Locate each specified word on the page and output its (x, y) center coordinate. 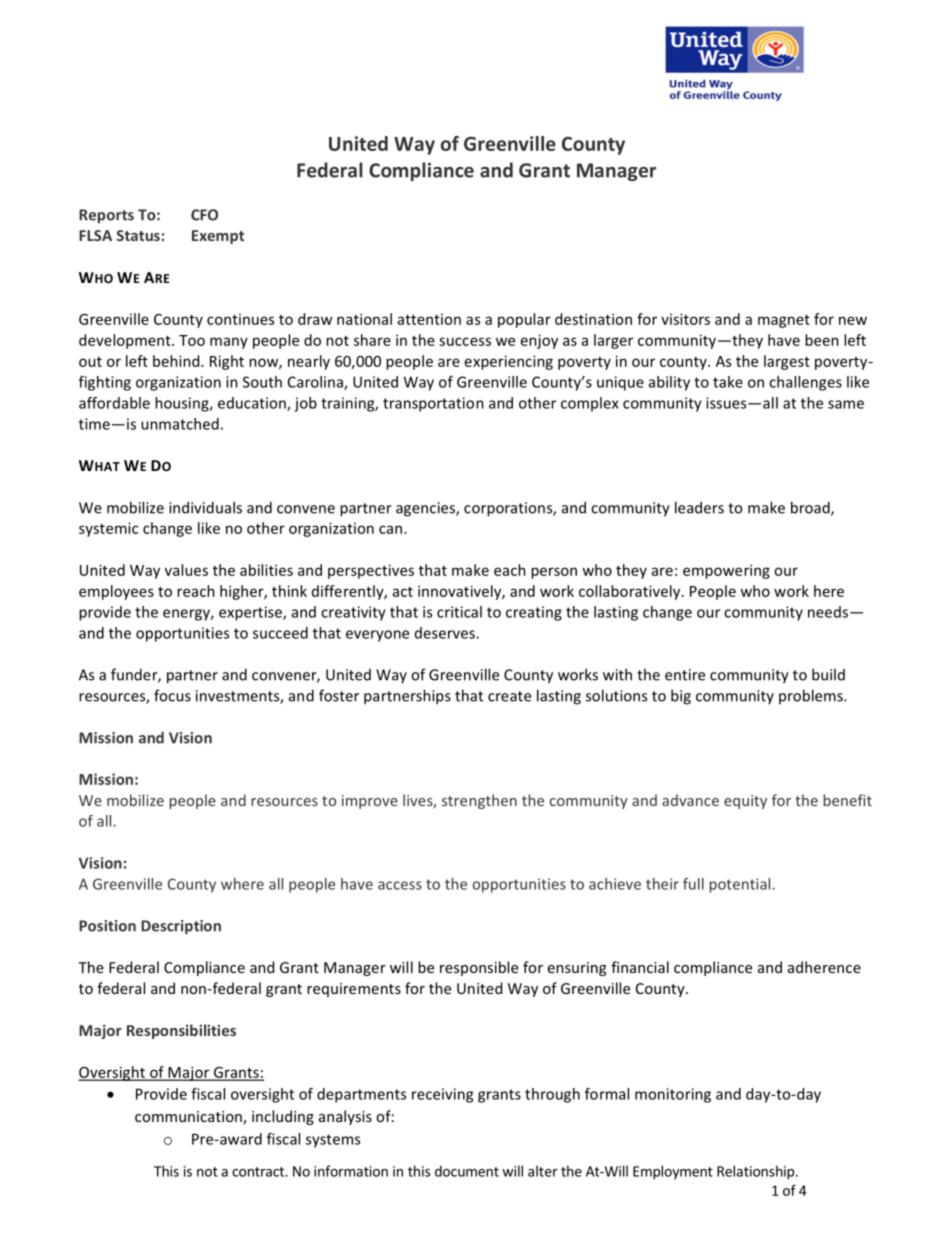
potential (740, 885)
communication (189, 1118)
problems (812, 696)
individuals (205, 507)
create (509, 696)
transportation (433, 404)
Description (181, 927)
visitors (685, 319)
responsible (479, 968)
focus (172, 695)
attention (429, 319)
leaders (699, 507)
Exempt (218, 237)
